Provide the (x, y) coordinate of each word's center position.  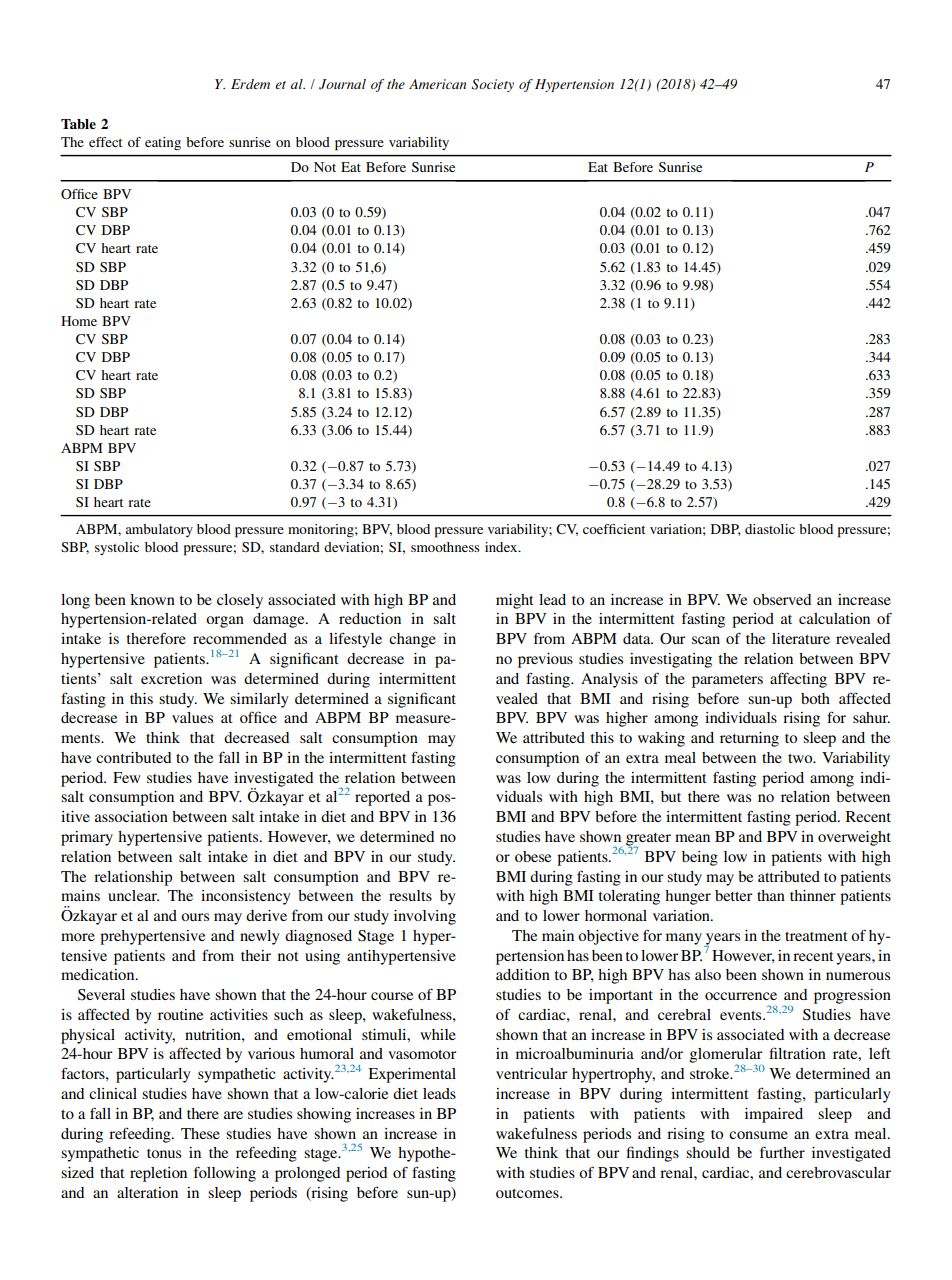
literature (801, 638)
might (515, 601)
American (437, 84)
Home (79, 321)
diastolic (770, 529)
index (502, 547)
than (771, 895)
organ (225, 622)
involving (425, 917)
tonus (164, 1153)
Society (492, 85)
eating (163, 143)
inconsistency (246, 897)
